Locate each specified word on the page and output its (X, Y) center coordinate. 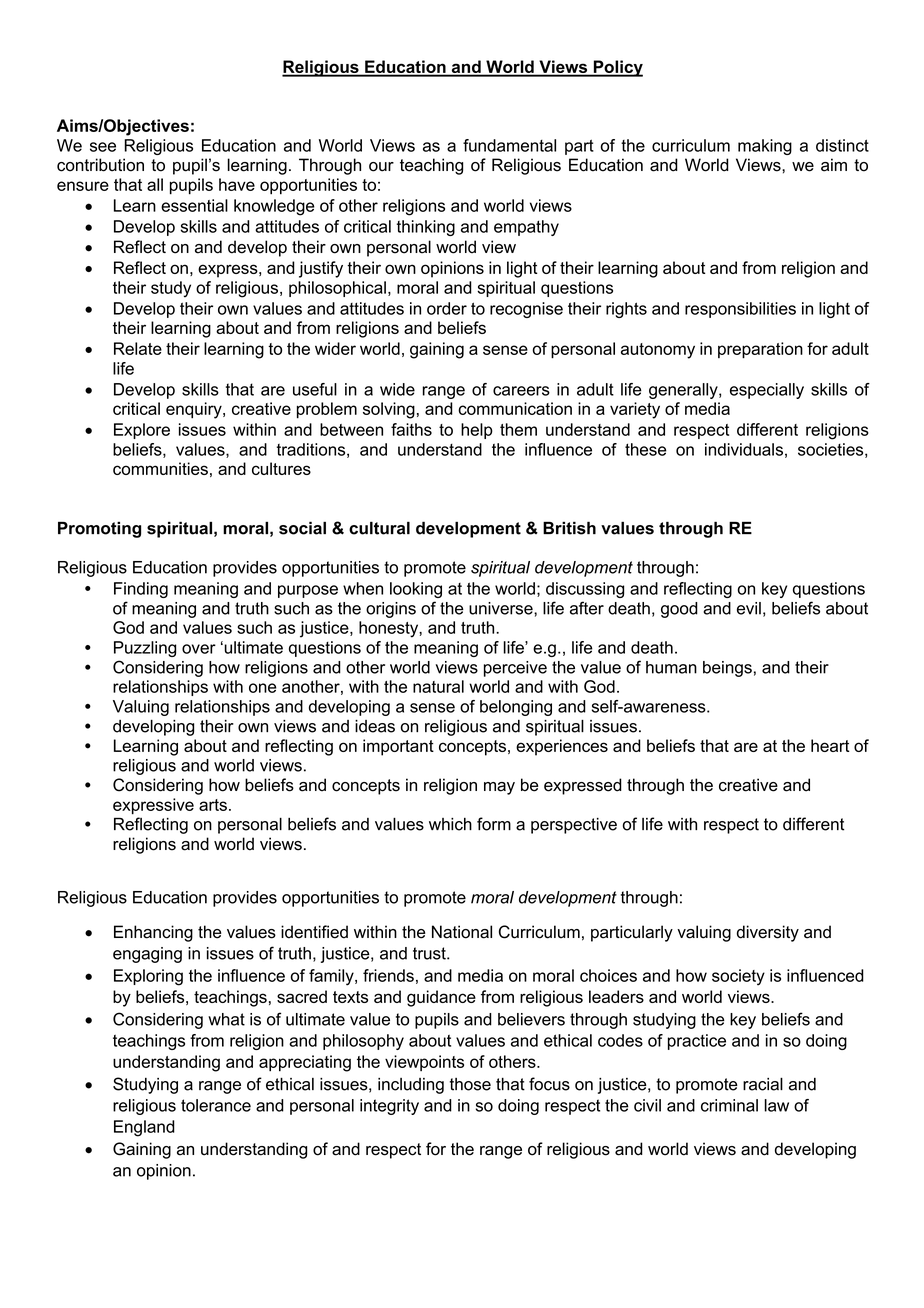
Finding (141, 590)
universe (502, 608)
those (470, 1084)
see (103, 147)
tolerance (216, 1105)
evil (749, 608)
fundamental (509, 145)
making (765, 147)
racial (763, 1084)
